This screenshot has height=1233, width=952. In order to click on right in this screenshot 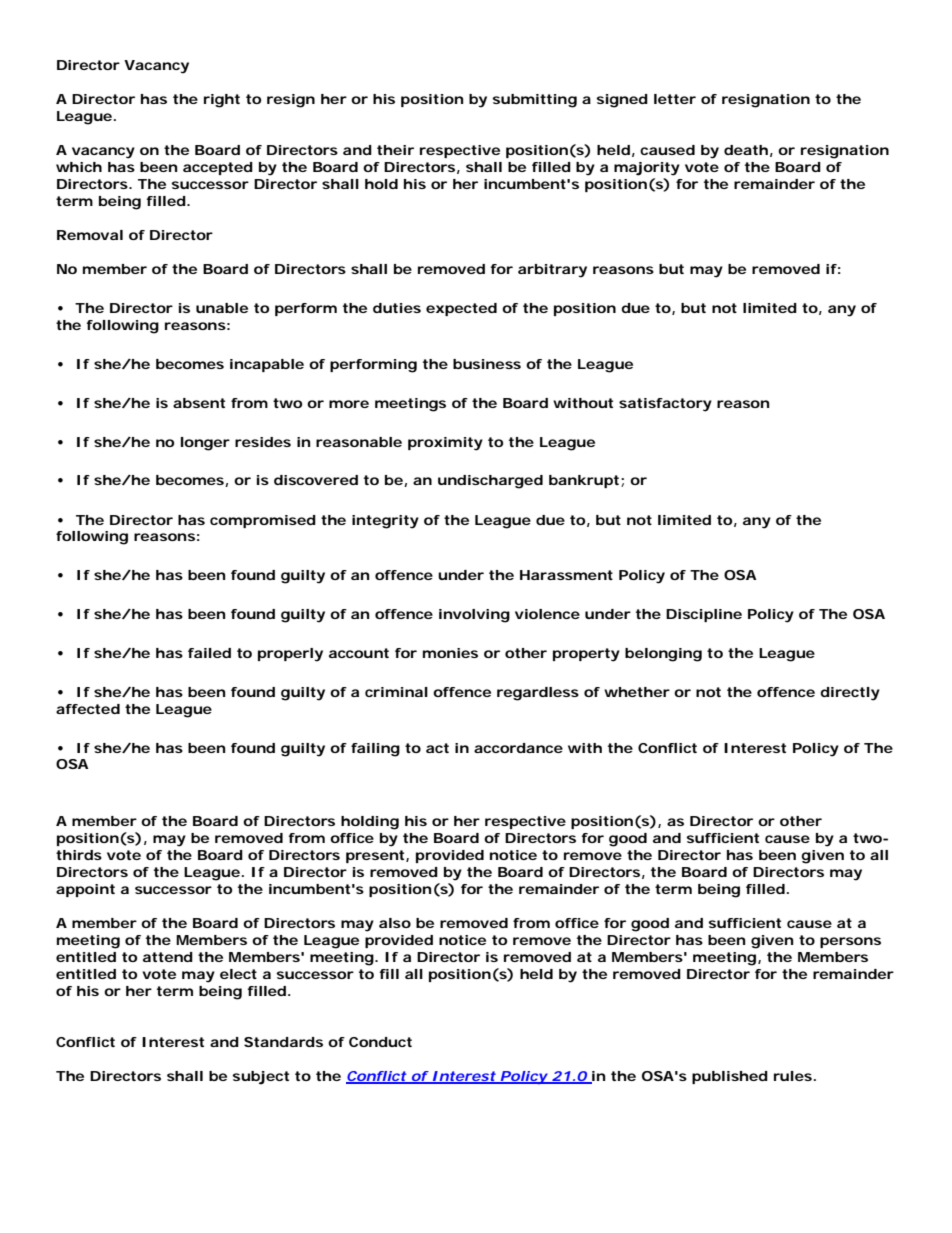, I will do `click(222, 101)`.
